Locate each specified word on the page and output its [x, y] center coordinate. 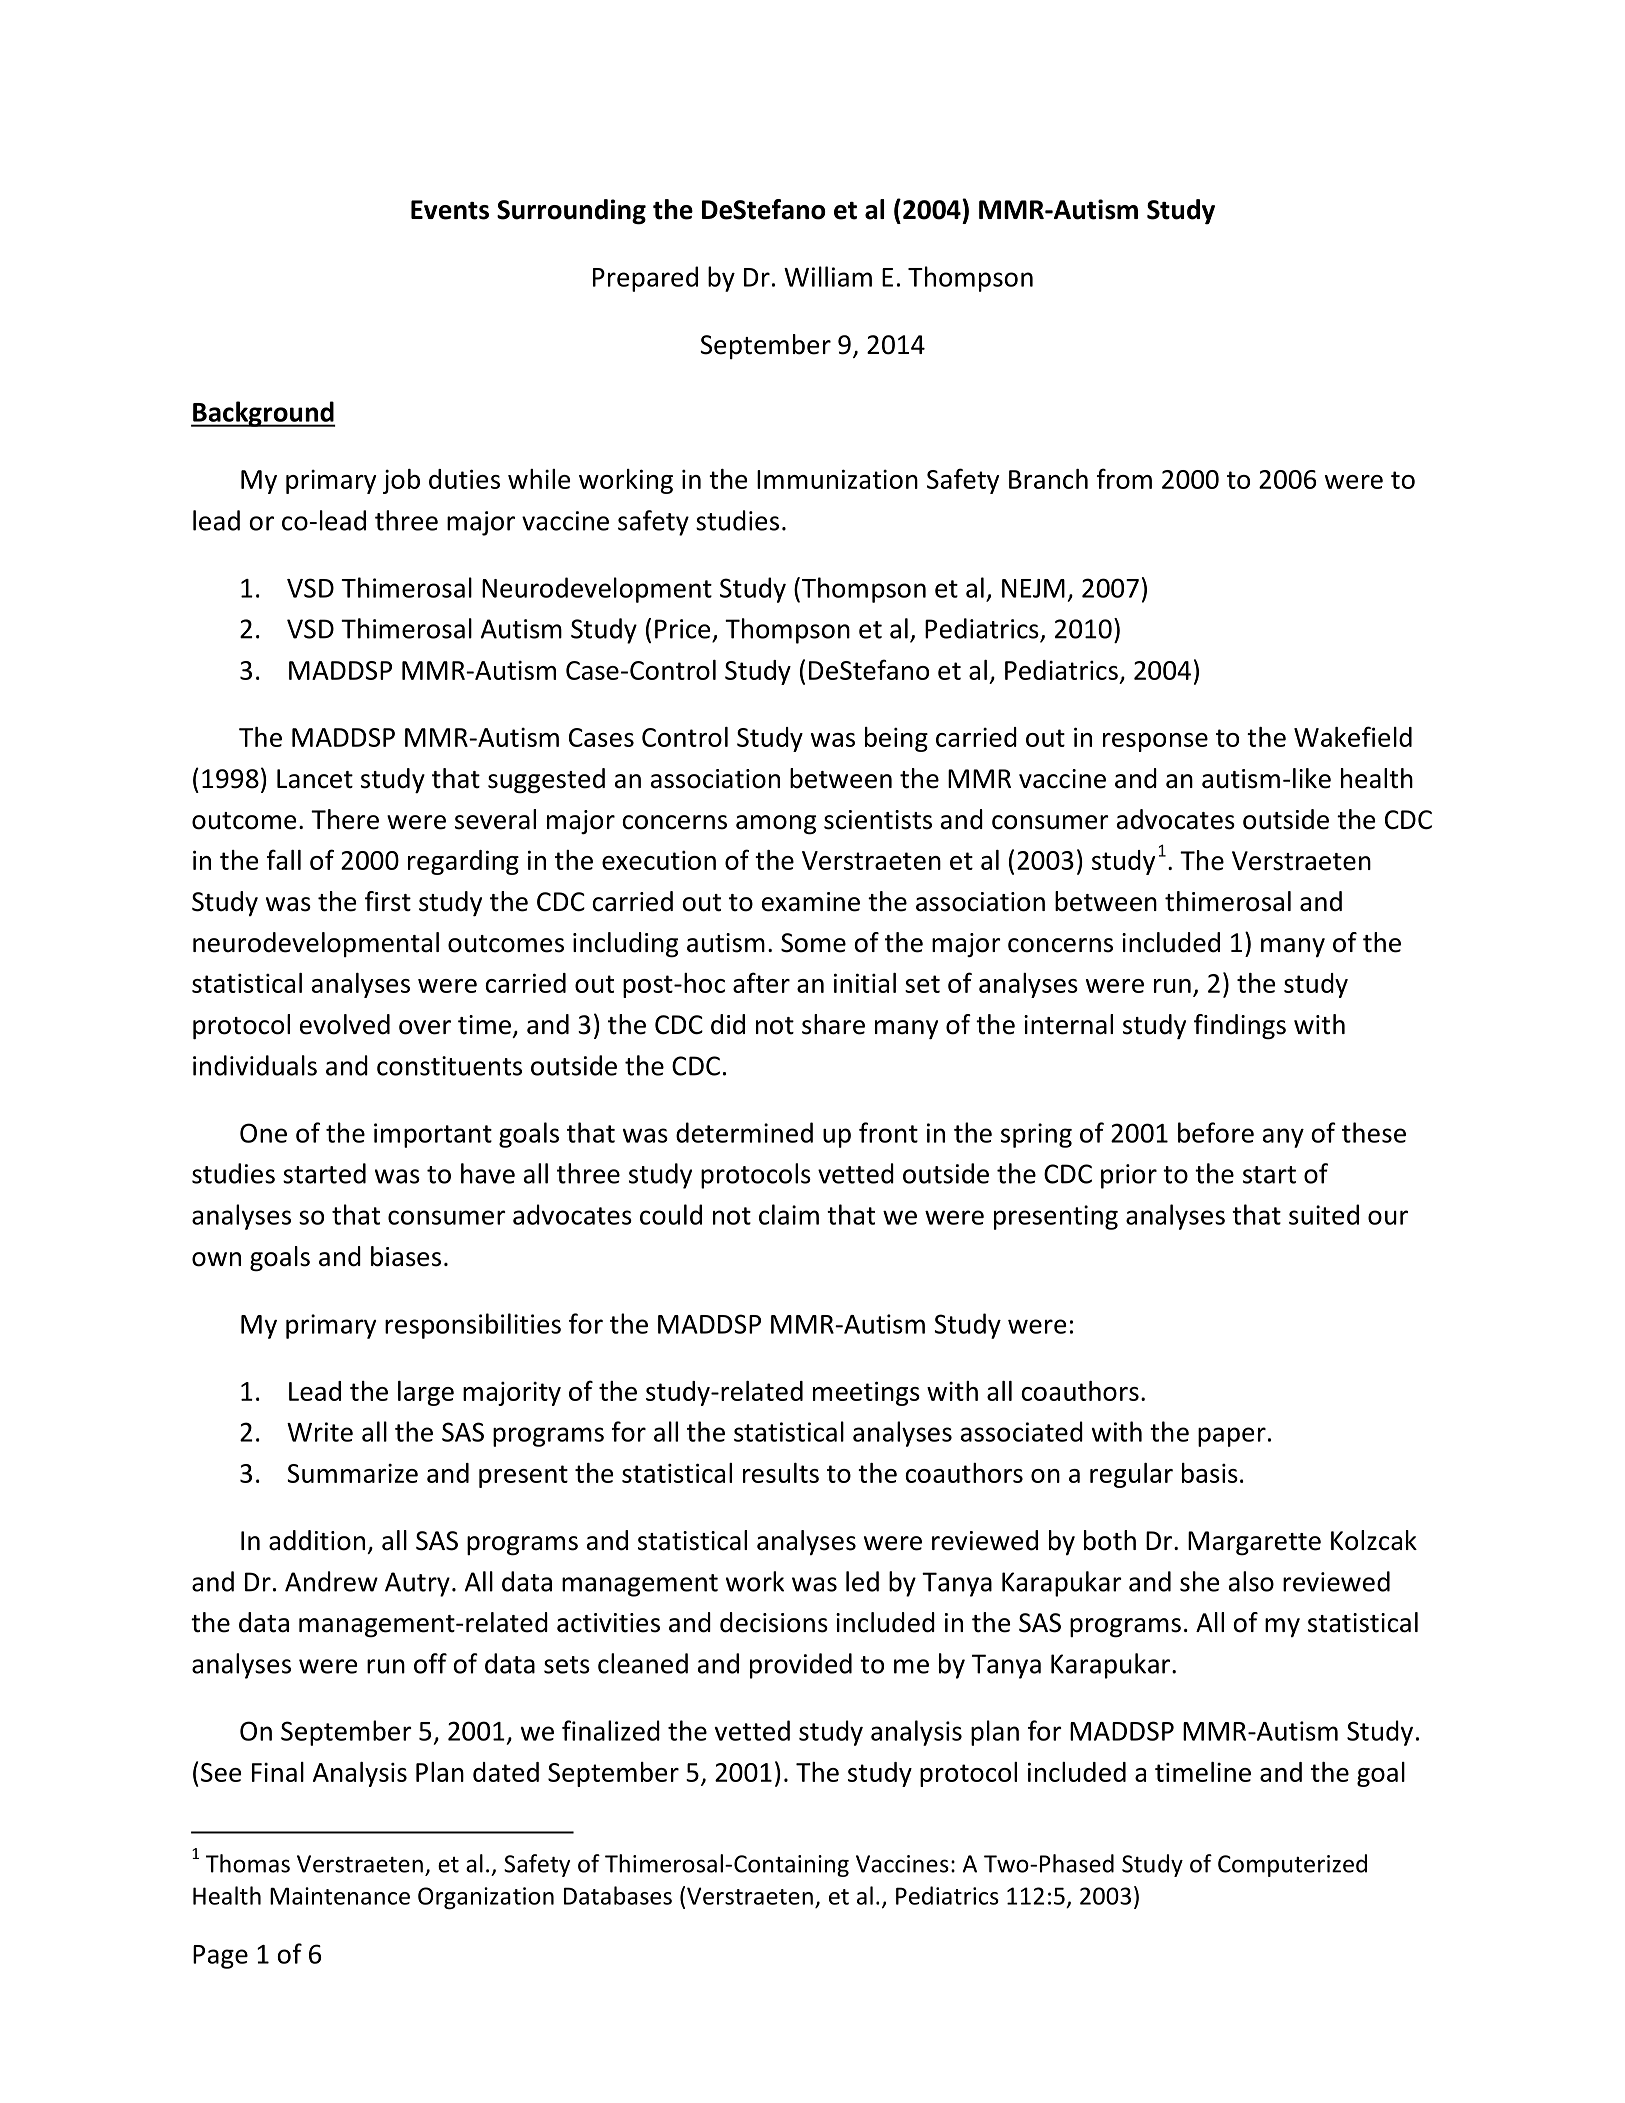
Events [450, 210]
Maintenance [340, 1896]
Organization [486, 1898]
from [1124, 478]
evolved [345, 1024]
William [828, 276]
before [1216, 1132]
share [833, 1024]
